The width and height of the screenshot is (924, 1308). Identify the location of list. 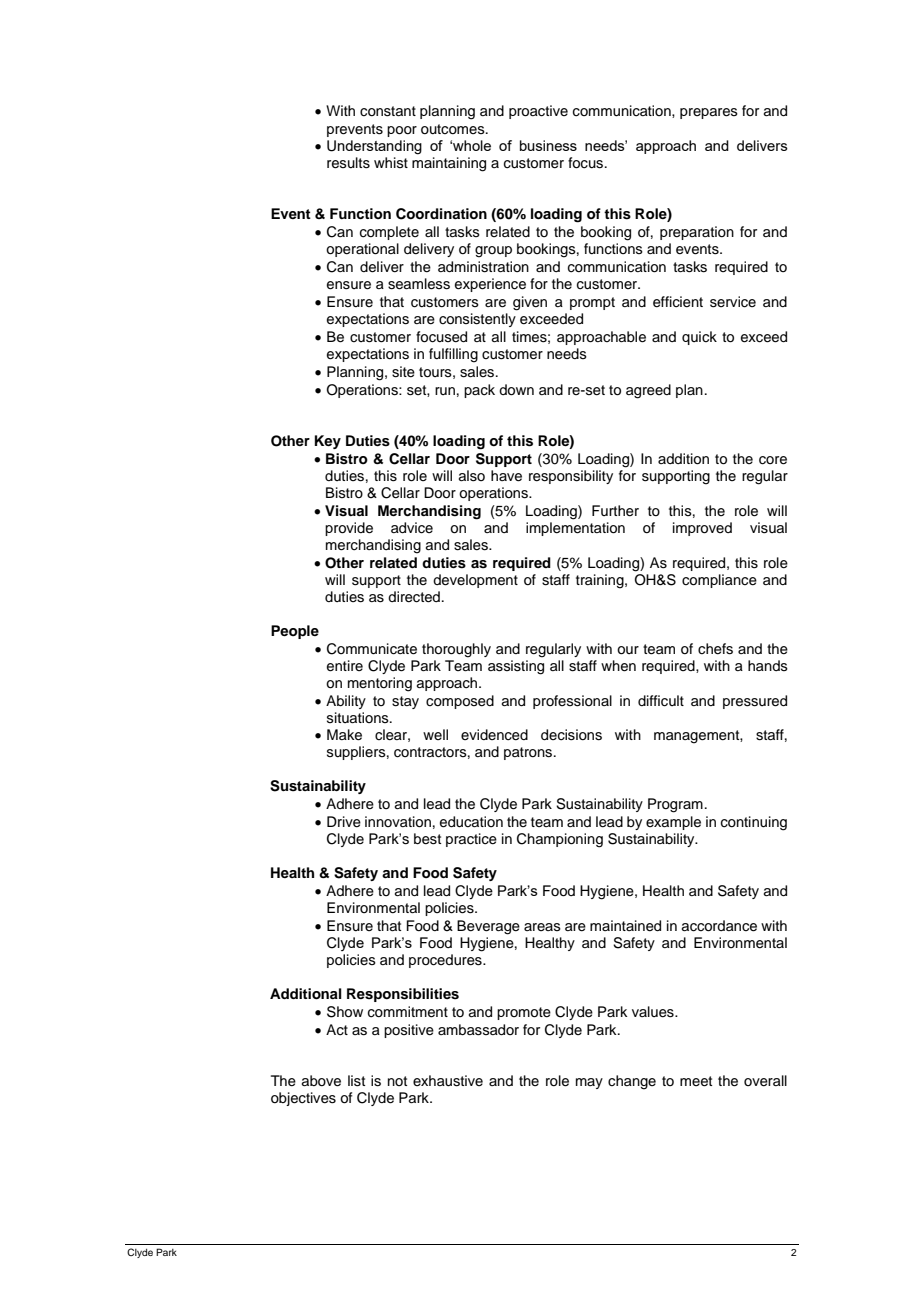
(356, 1081).
